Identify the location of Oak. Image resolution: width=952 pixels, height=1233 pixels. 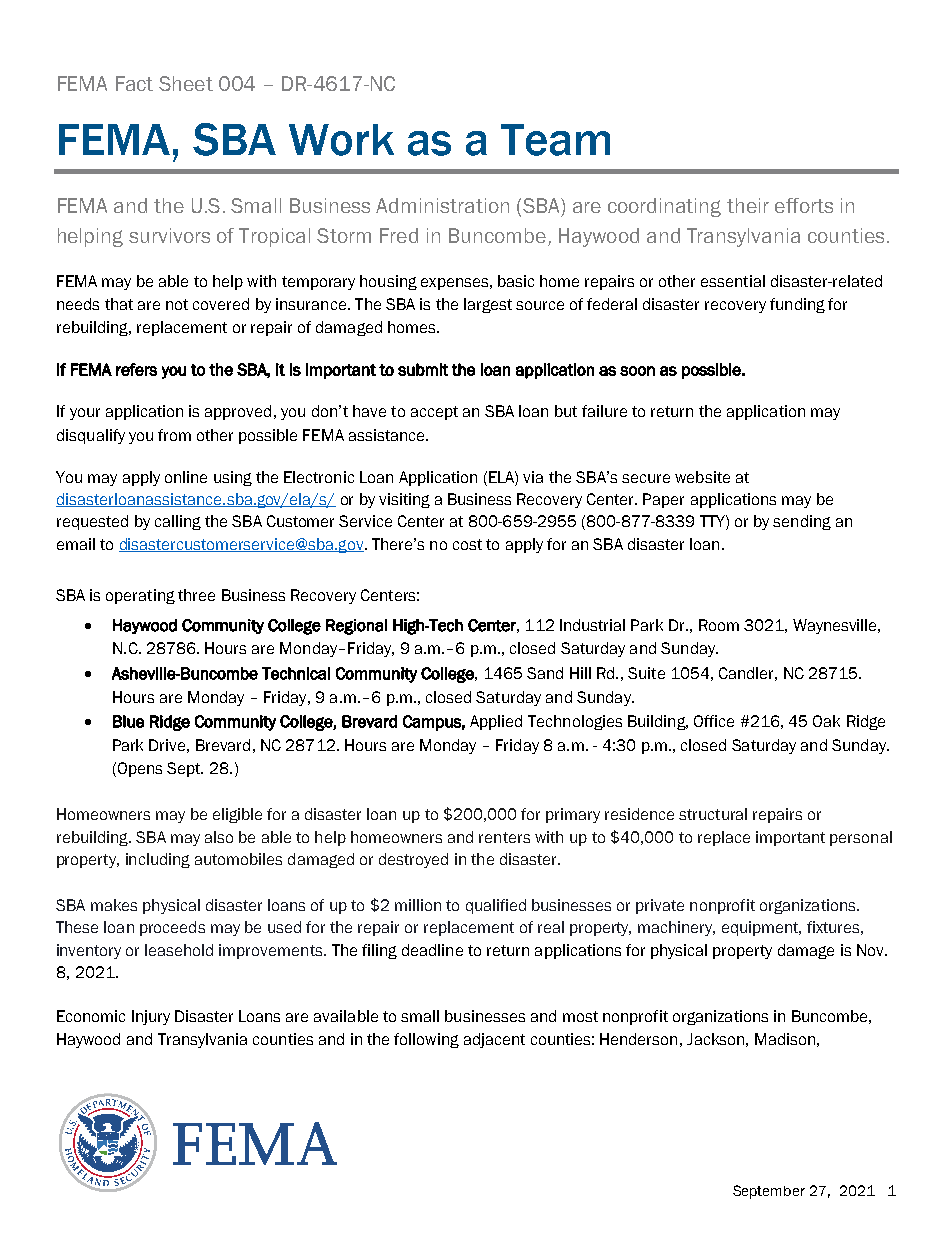
(826, 721).
